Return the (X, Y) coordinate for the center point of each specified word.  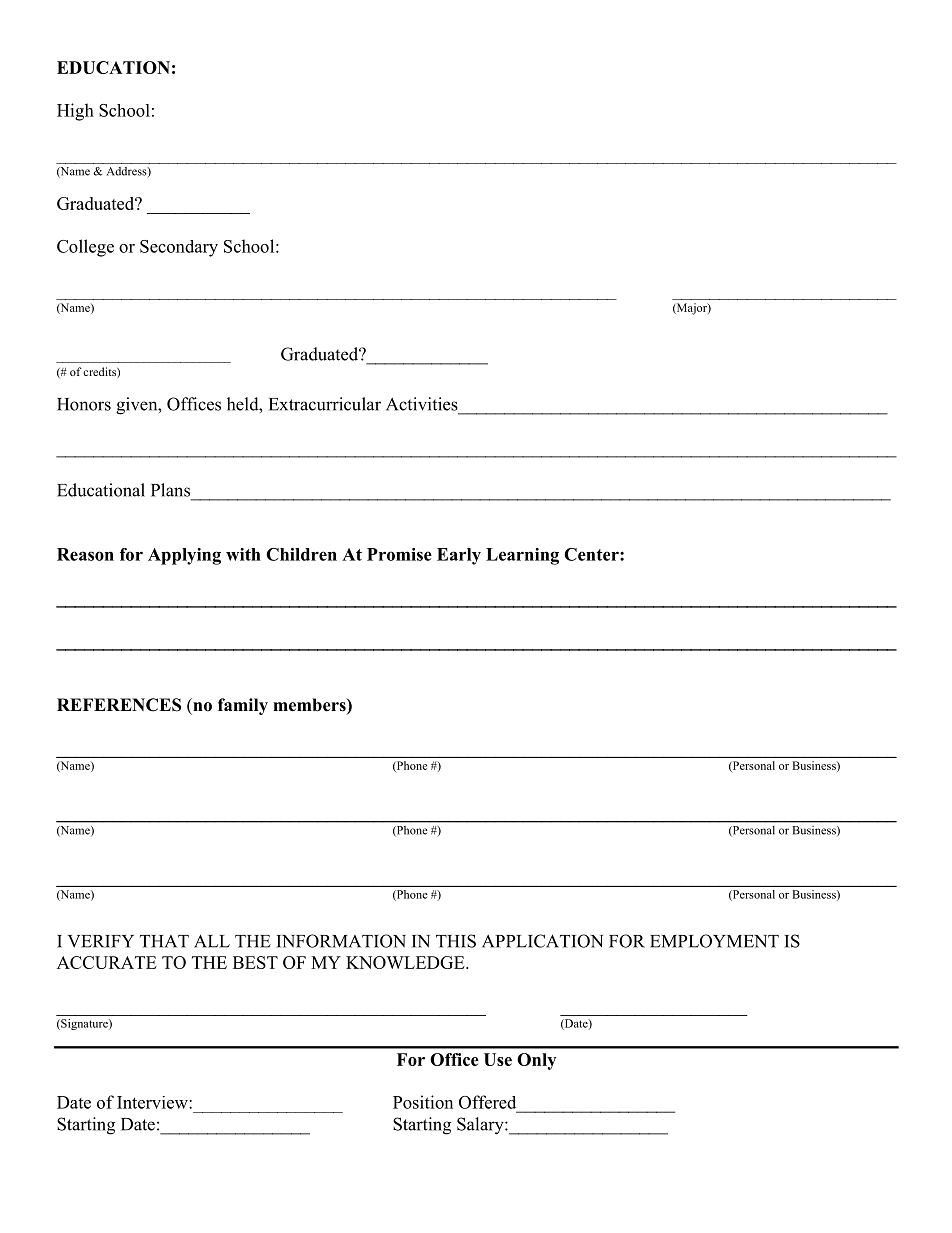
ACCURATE (106, 962)
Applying (184, 556)
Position (423, 1102)
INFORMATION (341, 941)
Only (536, 1061)
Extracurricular (325, 404)
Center (592, 554)
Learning (522, 556)
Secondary (179, 248)
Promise (399, 554)
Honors (84, 404)
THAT (164, 941)
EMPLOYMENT (714, 941)
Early (459, 556)
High (75, 112)
